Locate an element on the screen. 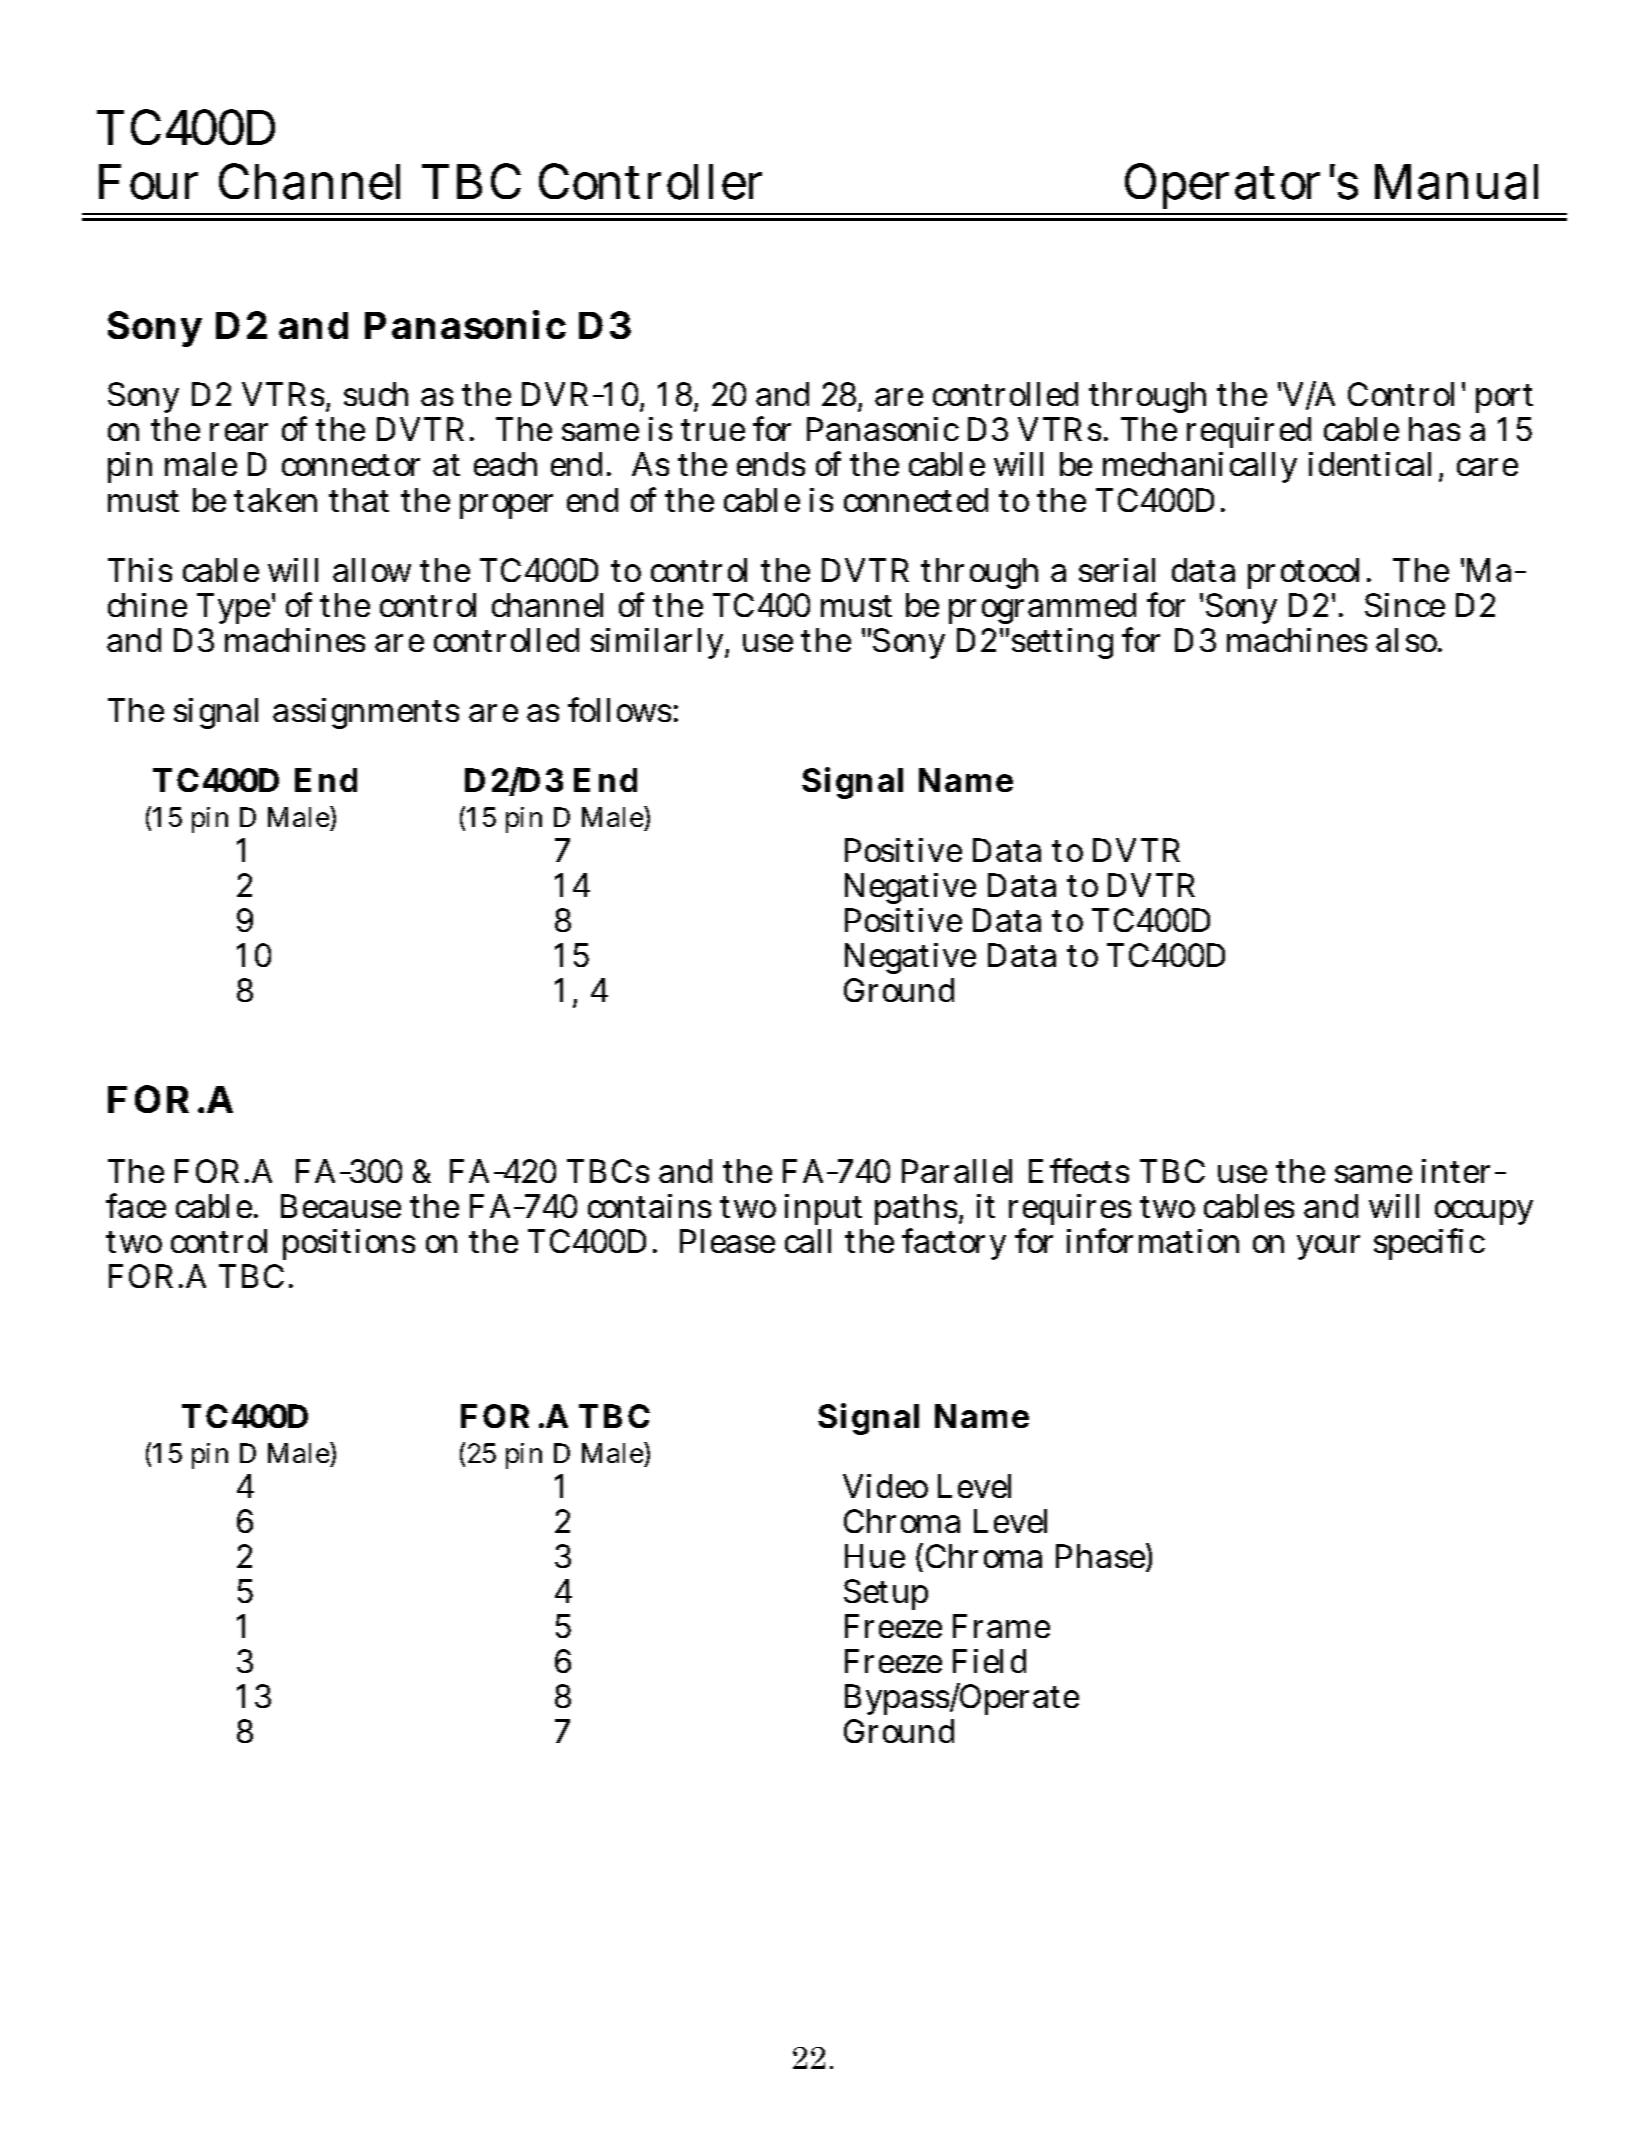  Four is located at coordinates (148, 182).
